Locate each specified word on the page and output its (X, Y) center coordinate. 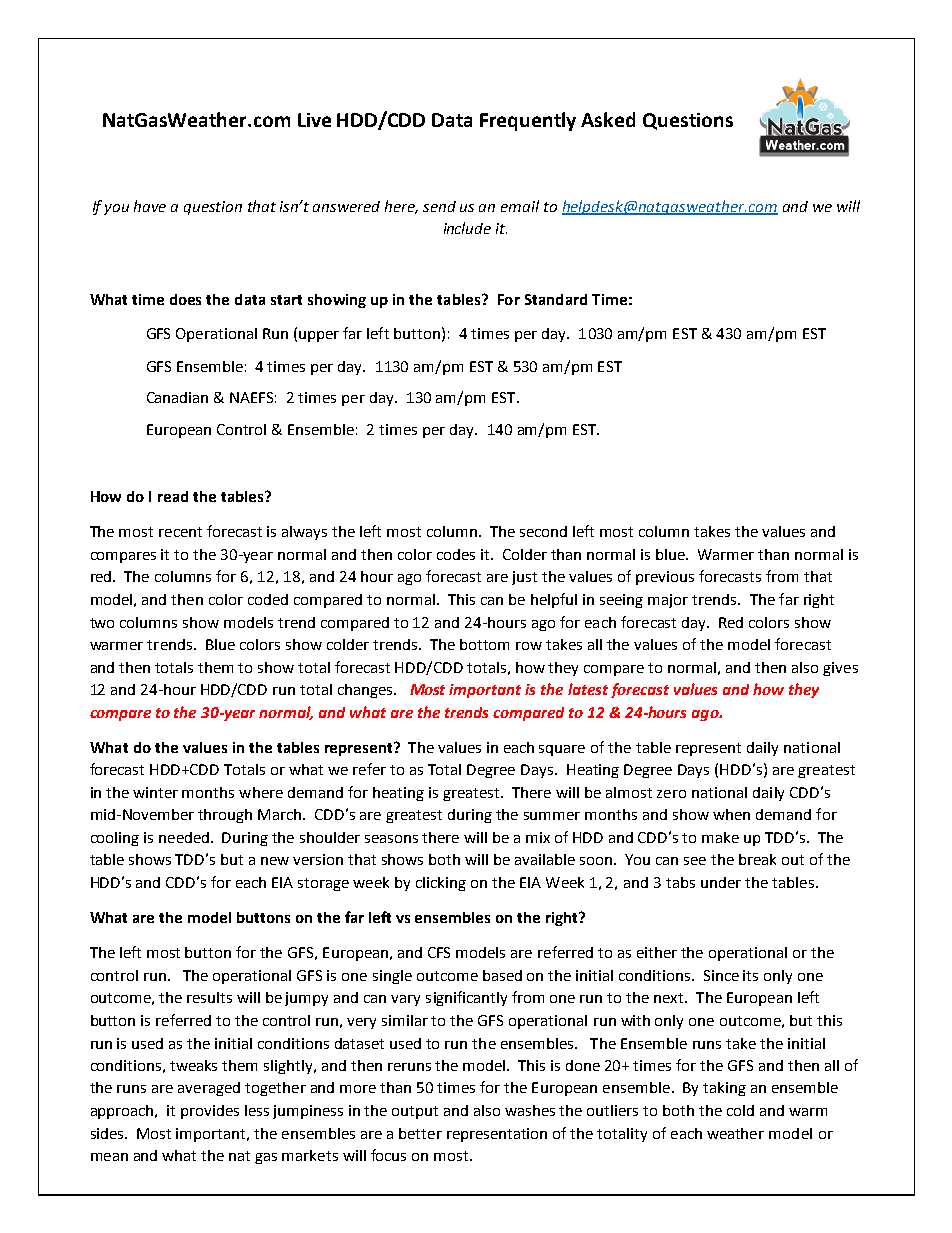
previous (665, 578)
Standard (556, 299)
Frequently (528, 121)
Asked (608, 119)
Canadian (177, 397)
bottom (484, 644)
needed (185, 837)
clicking (441, 884)
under (721, 882)
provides (210, 1112)
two (102, 623)
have (150, 206)
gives (840, 669)
